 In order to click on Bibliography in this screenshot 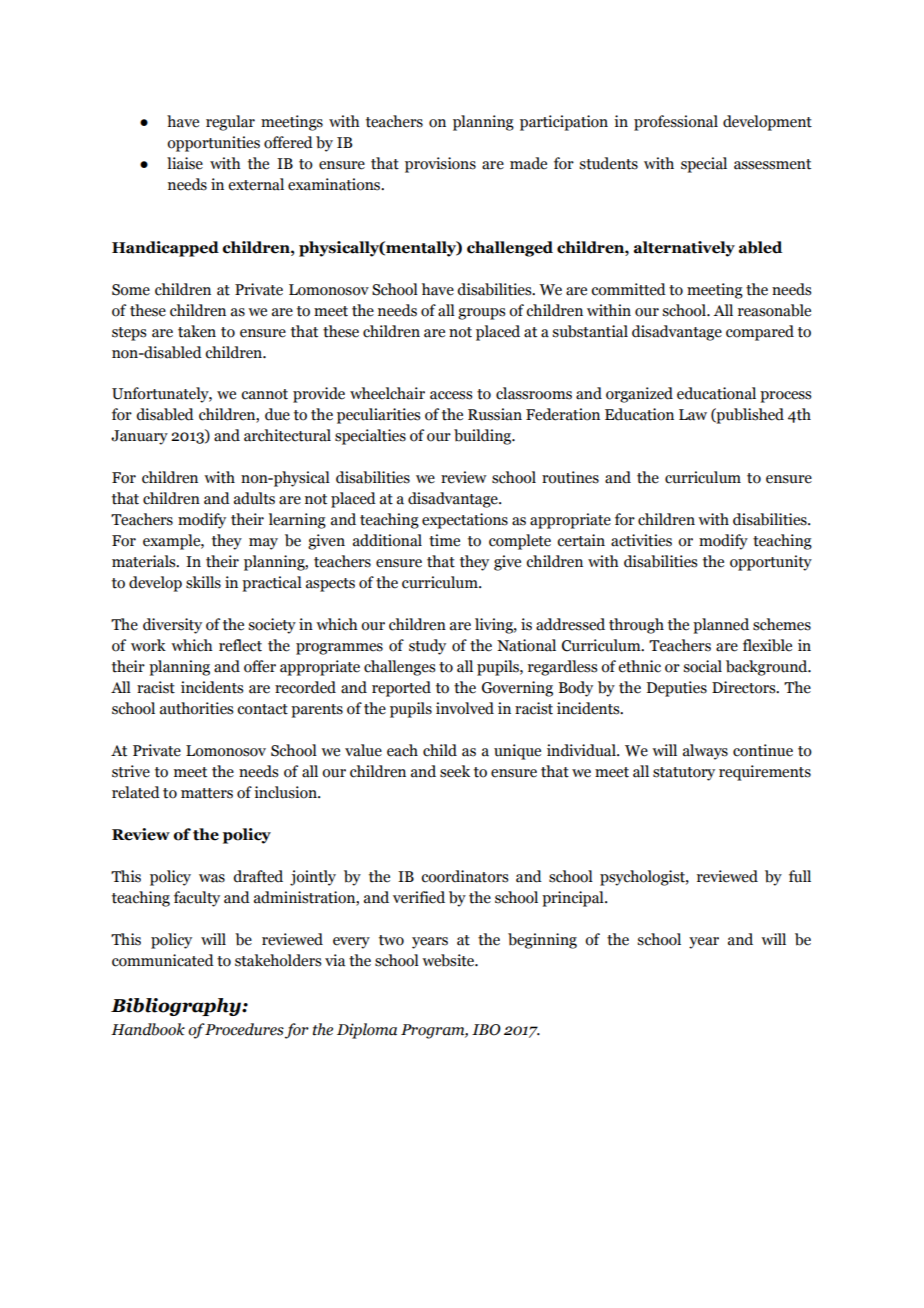, I will do `click(177, 1007)`.
